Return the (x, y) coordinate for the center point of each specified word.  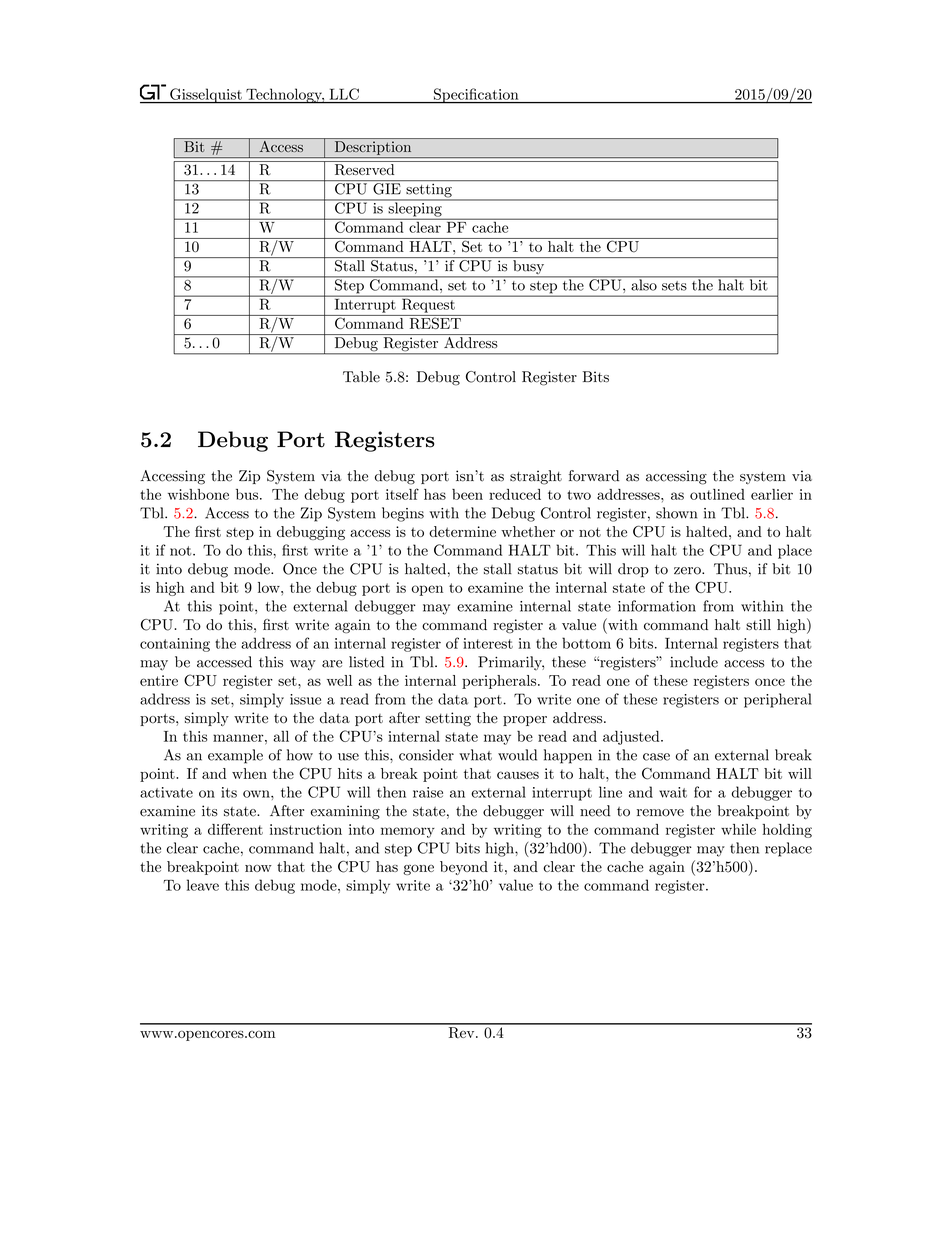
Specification (476, 96)
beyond (464, 868)
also (644, 284)
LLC (344, 94)
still (758, 624)
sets (674, 286)
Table (361, 377)
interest (488, 643)
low (270, 587)
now (258, 868)
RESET (435, 322)
